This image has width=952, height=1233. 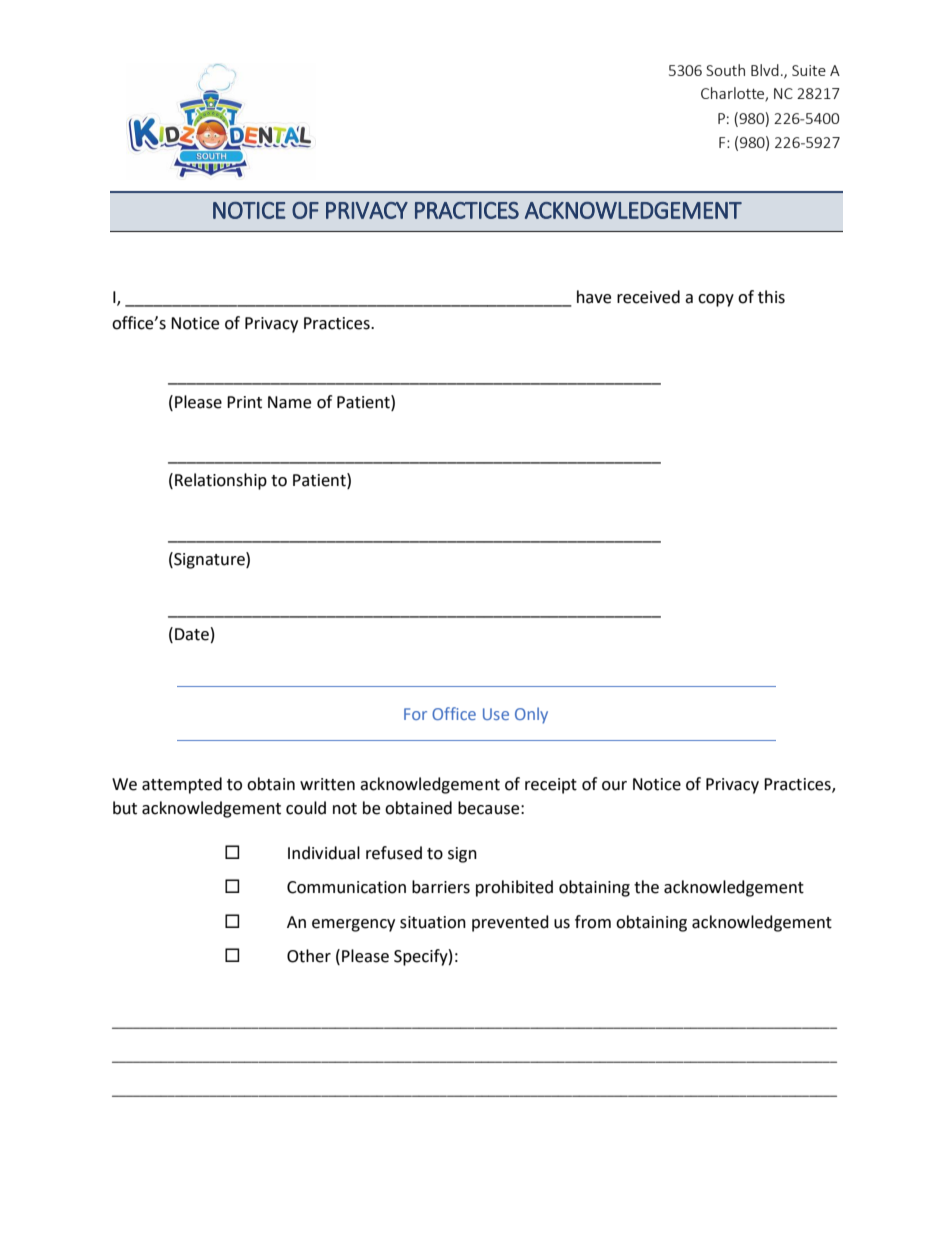 I want to click on copy, so click(x=716, y=300).
